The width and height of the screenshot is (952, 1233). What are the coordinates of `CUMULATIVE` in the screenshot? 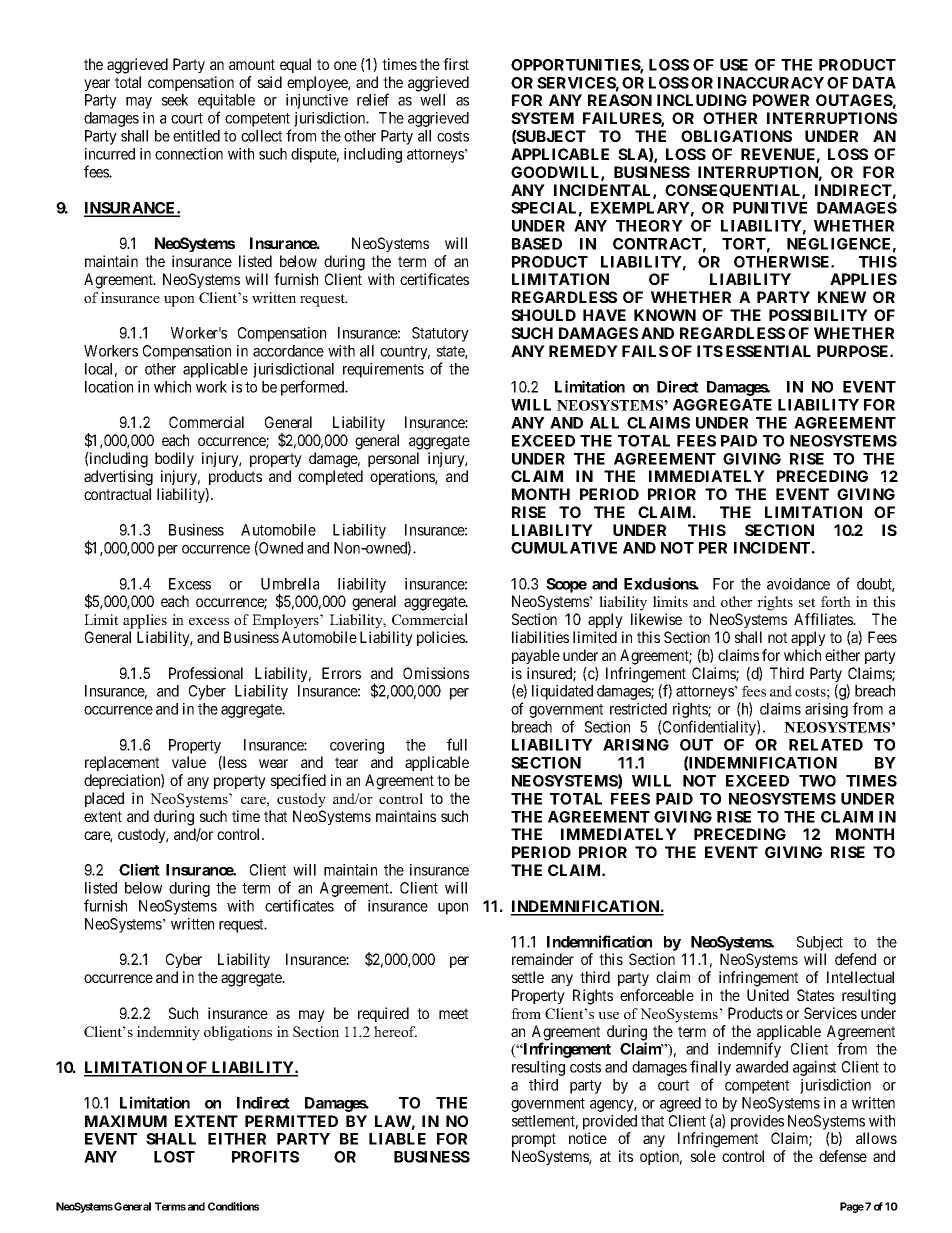 It's located at (564, 548).
